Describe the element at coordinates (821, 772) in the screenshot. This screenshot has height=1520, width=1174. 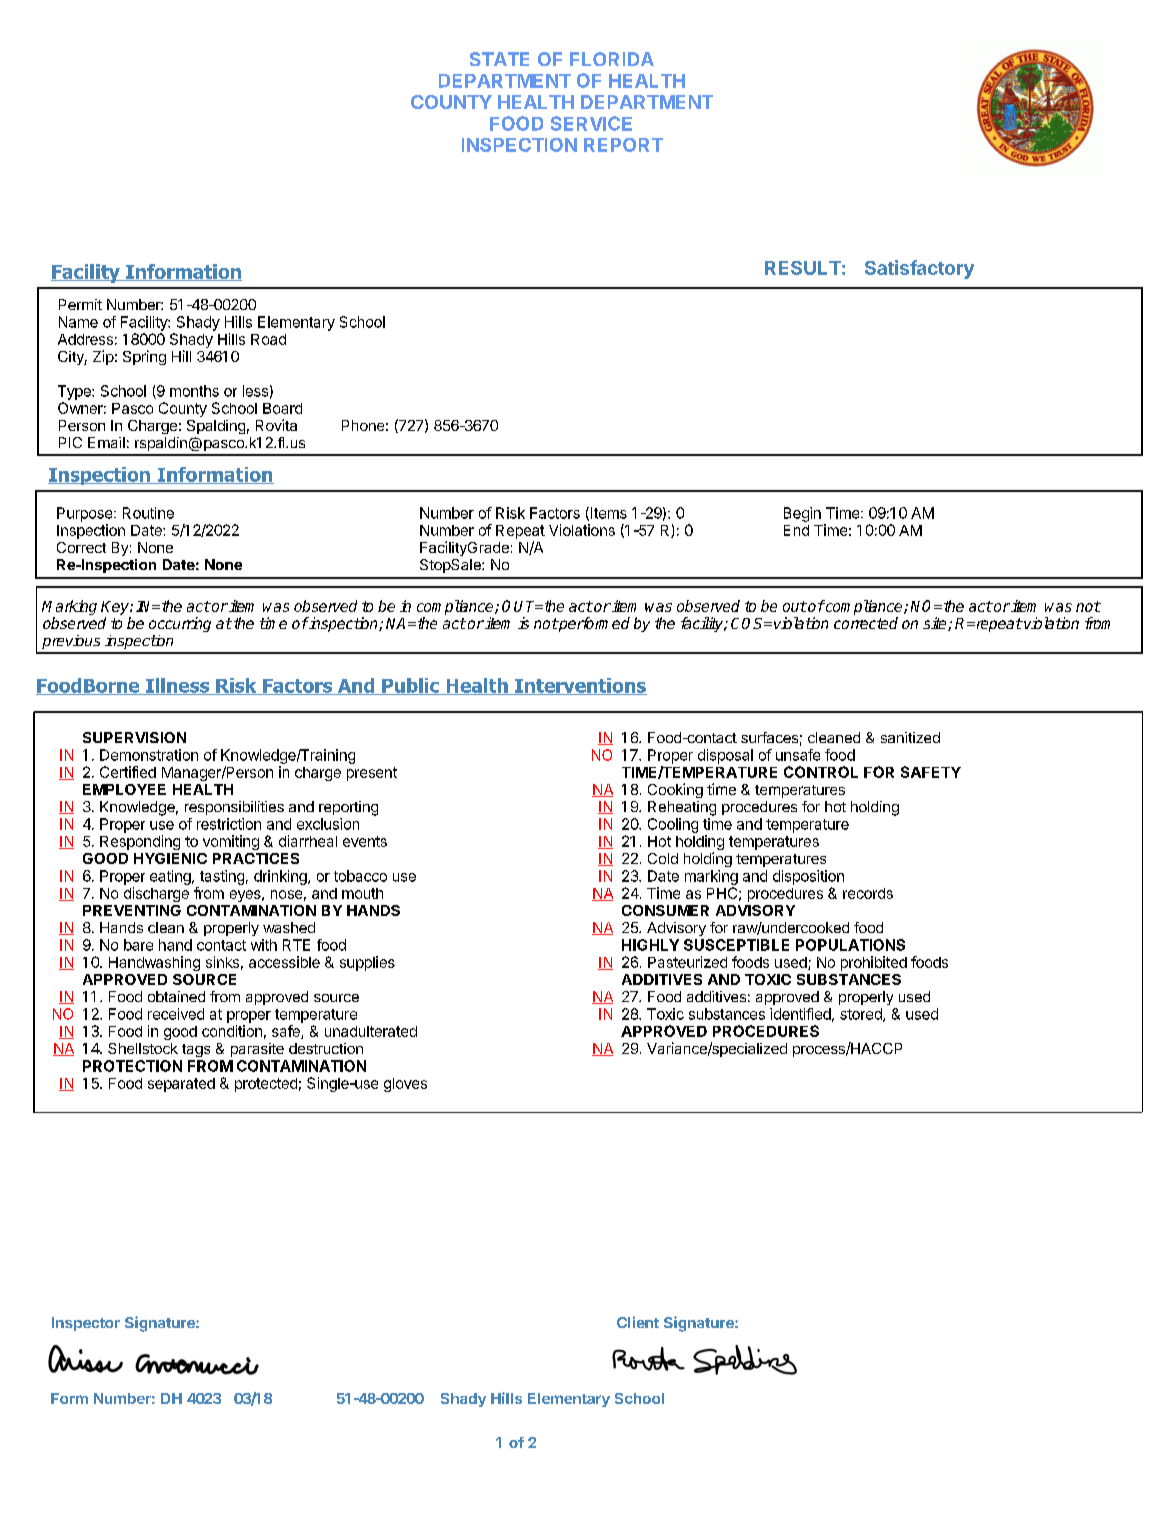
I see `CONTROL` at that location.
